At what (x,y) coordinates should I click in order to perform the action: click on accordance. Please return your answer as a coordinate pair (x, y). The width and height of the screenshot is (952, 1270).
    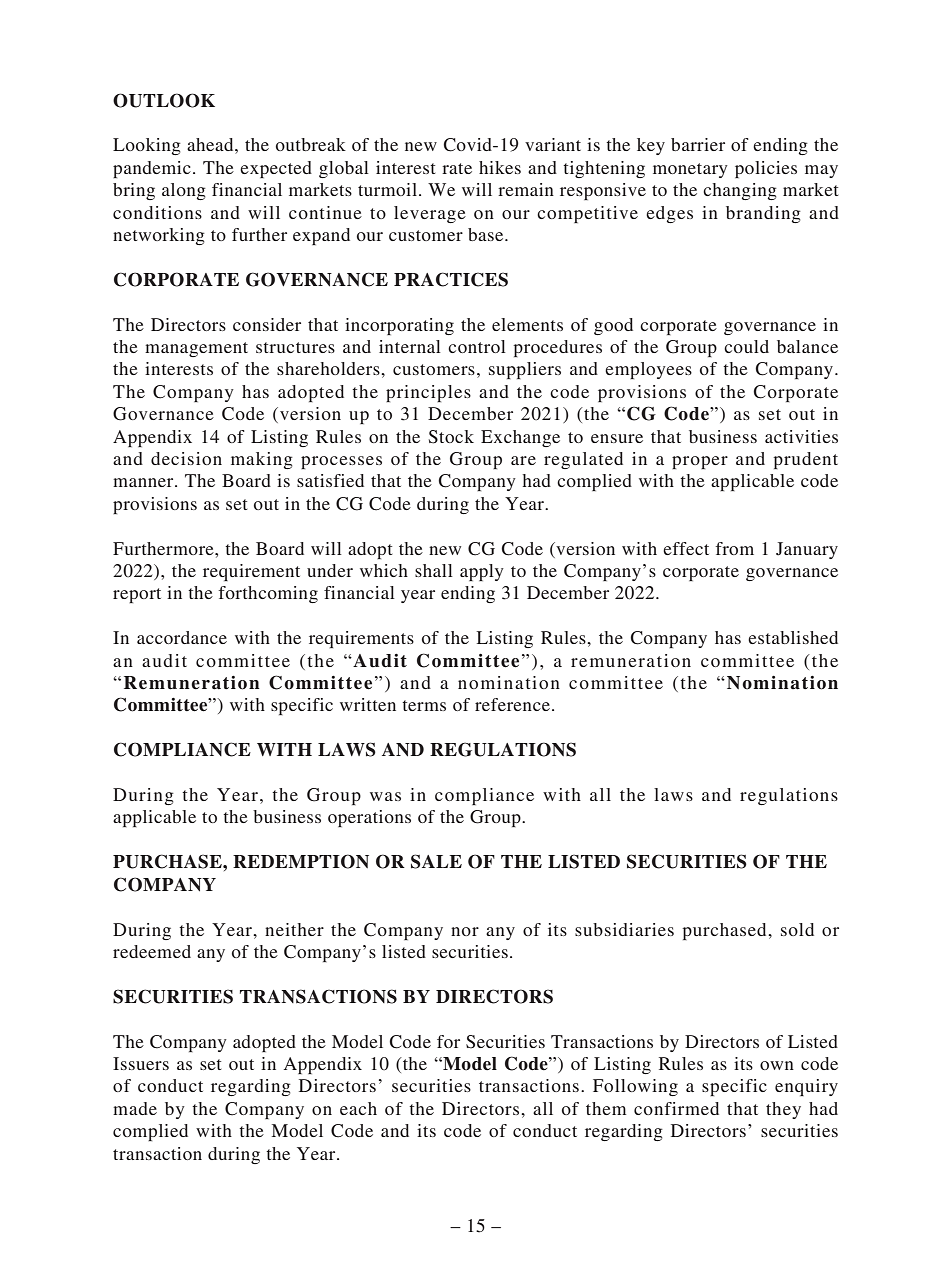
    Looking at the image, I should click on (182, 637).
